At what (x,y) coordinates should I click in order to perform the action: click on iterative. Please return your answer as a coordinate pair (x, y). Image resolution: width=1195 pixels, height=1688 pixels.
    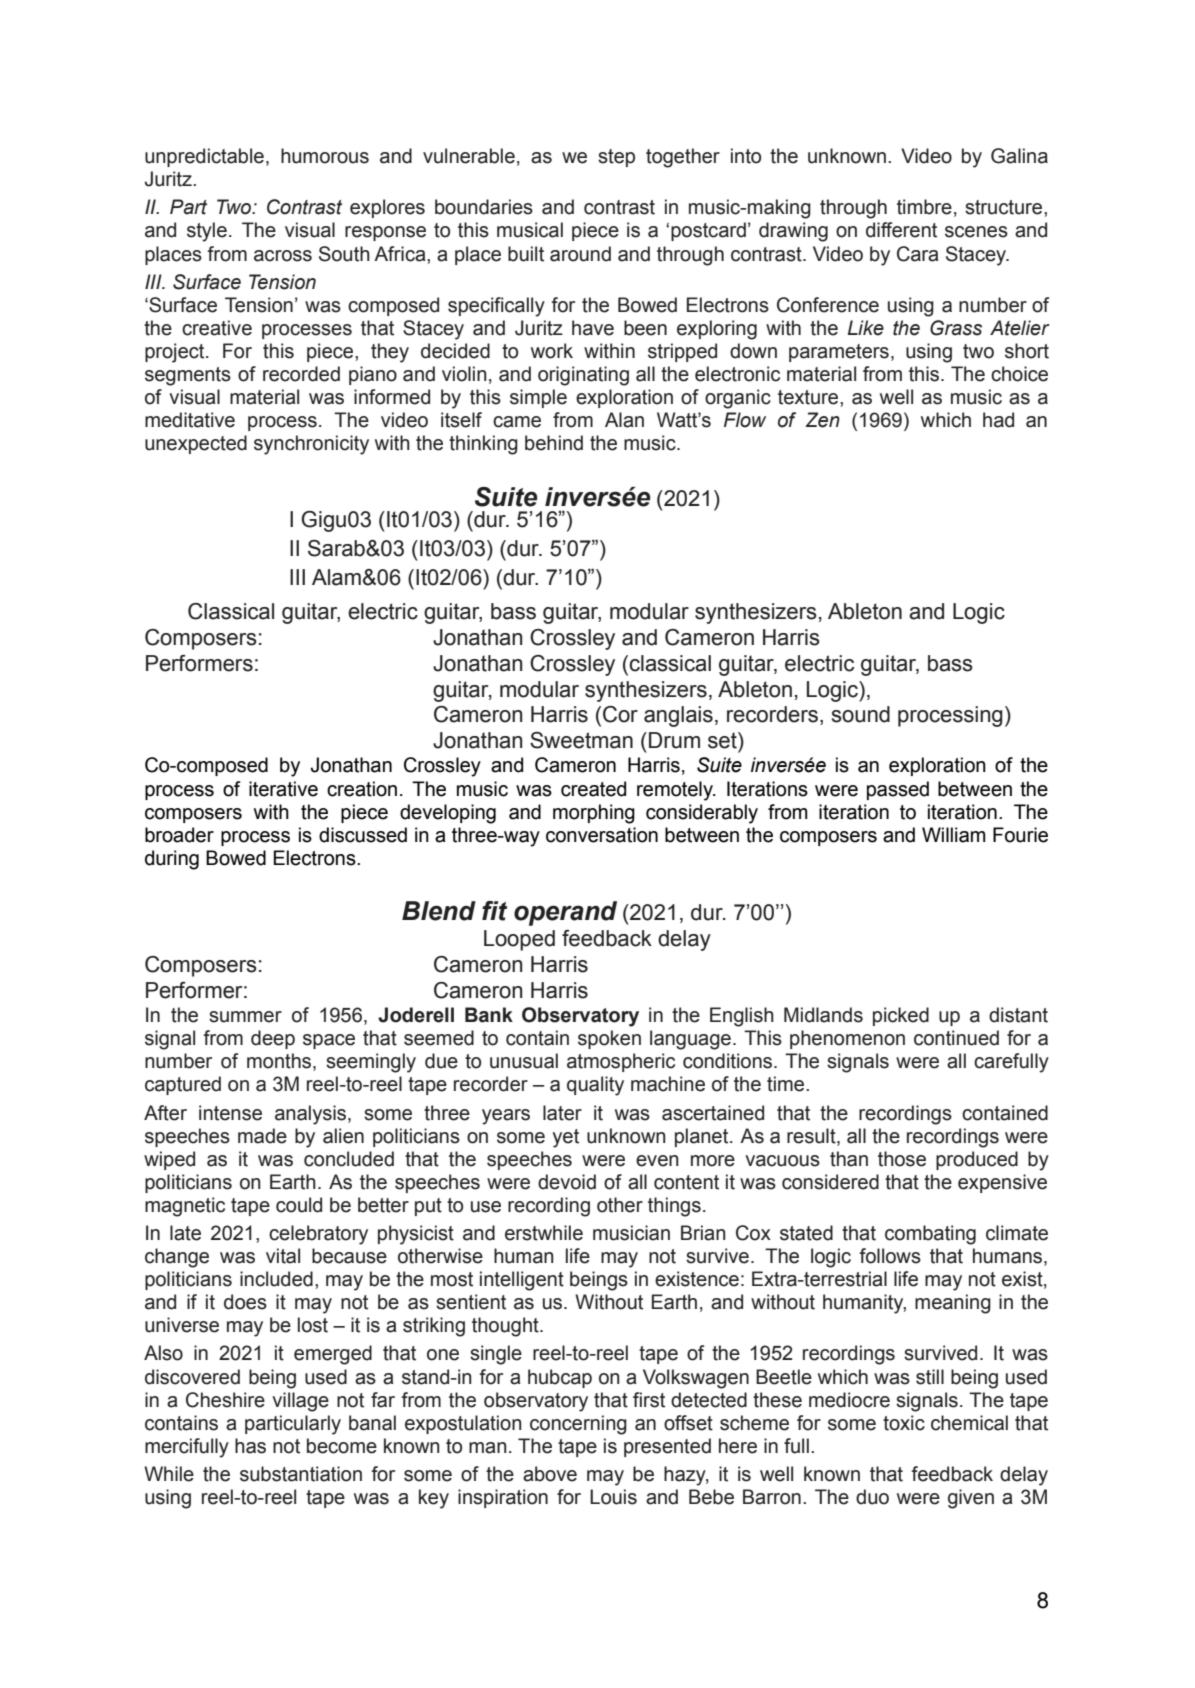
    Looking at the image, I should click on (283, 789).
